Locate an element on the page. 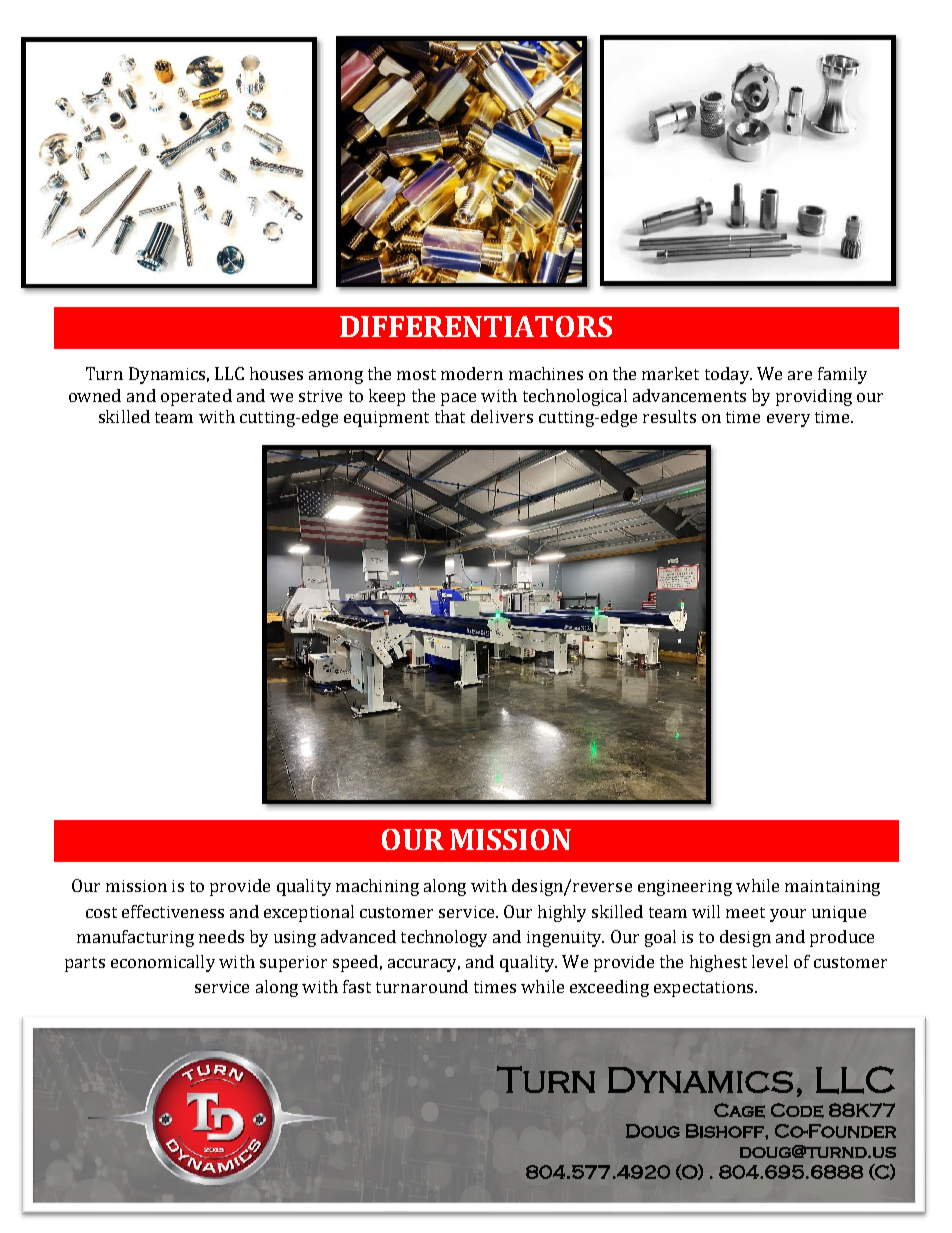 Image resolution: width=952 pixels, height=1233 pixels. modern is located at coordinates (472, 373).
